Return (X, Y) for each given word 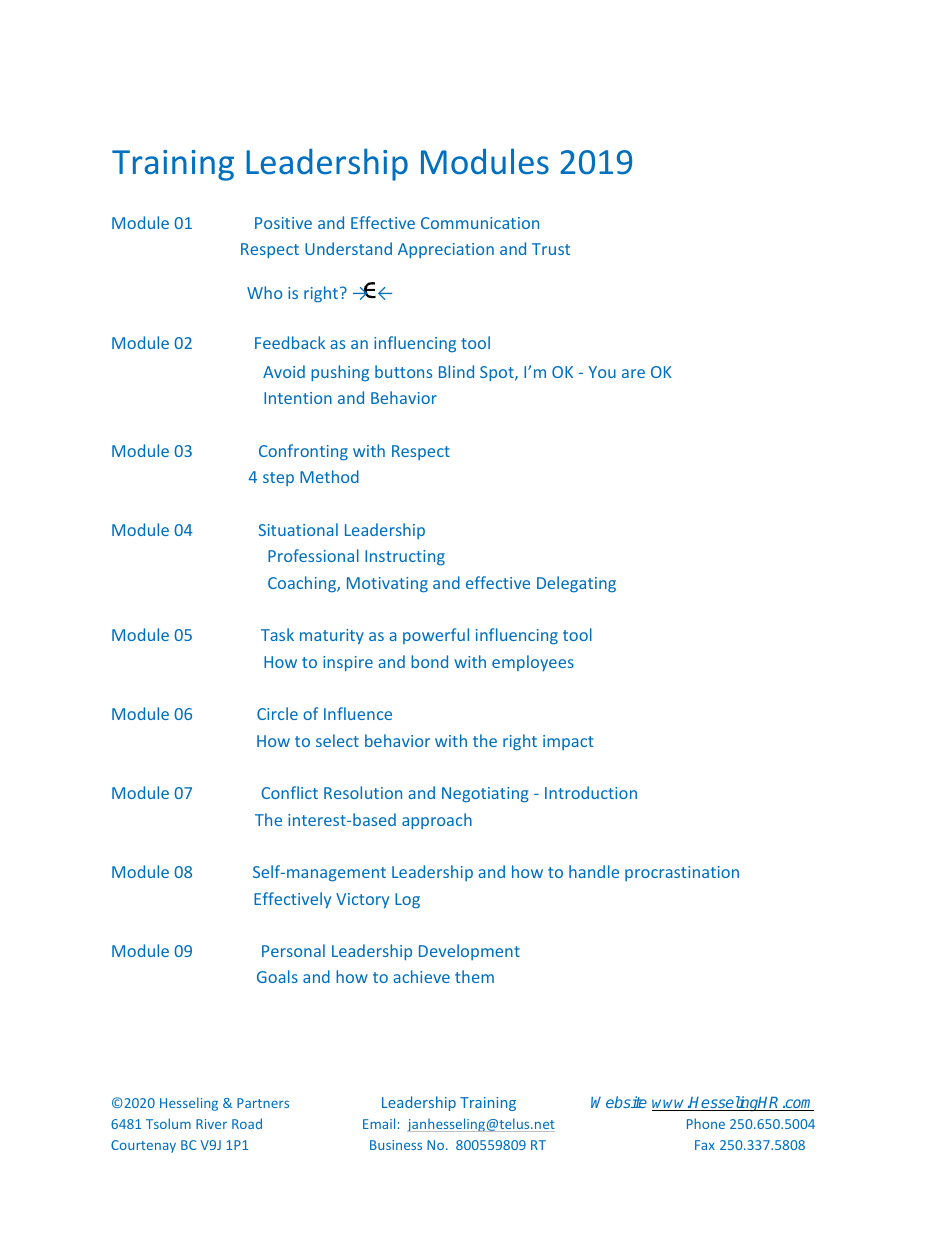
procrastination (682, 873)
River (211, 1124)
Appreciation (446, 250)
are (633, 373)
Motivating (387, 585)
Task (277, 634)
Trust (551, 249)
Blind (456, 371)
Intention (298, 398)
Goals (277, 976)
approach (437, 821)
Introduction (591, 792)
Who (264, 292)
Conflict (289, 792)
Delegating (576, 584)
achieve (421, 976)
